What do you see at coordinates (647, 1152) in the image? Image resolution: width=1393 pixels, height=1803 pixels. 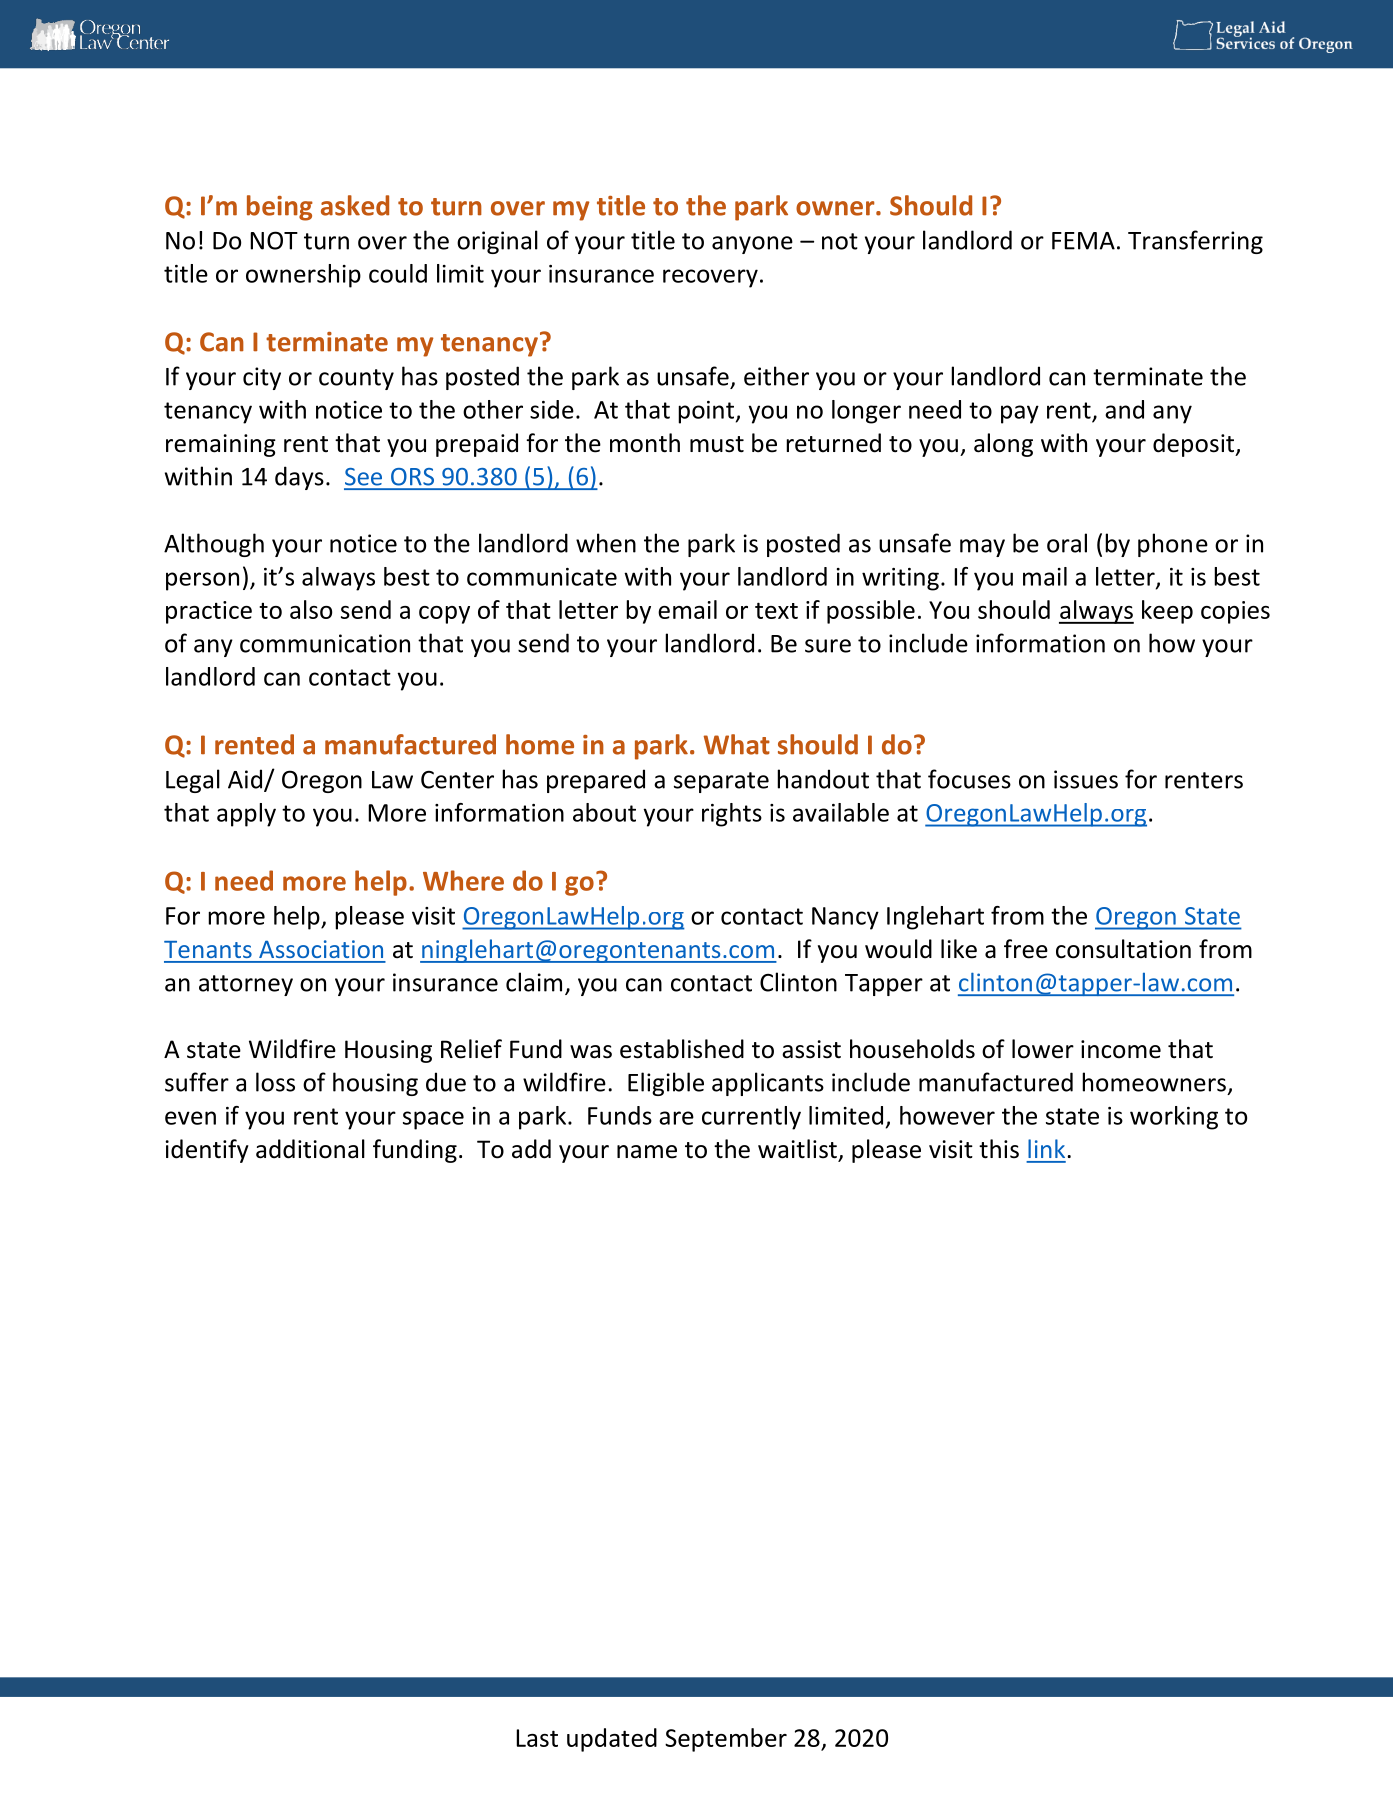 I see `name` at bounding box center [647, 1152].
